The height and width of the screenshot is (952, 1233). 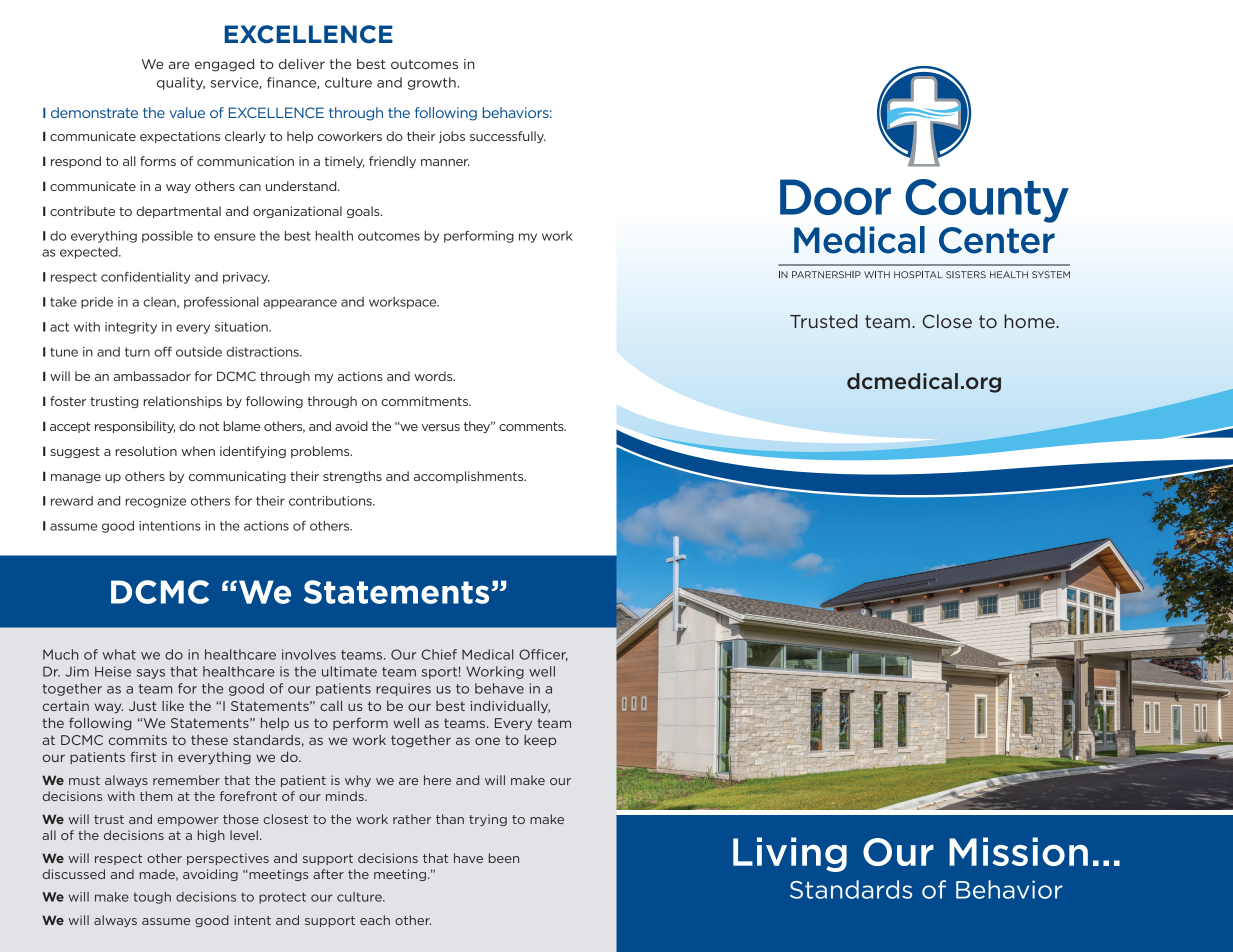 I want to click on home, so click(x=1030, y=321).
